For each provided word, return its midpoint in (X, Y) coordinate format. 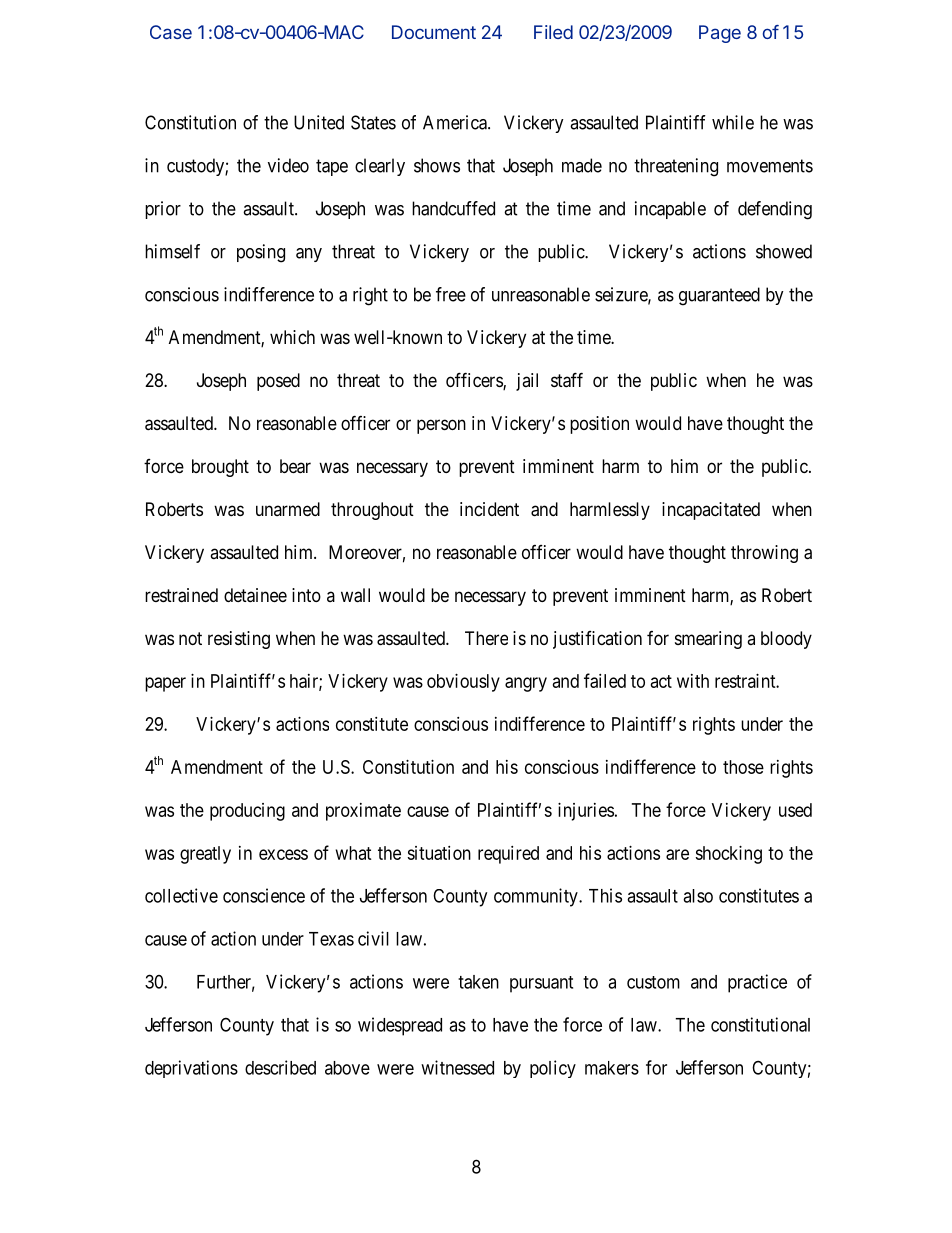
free (451, 294)
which (292, 337)
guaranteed (719, 296)
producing (247, 812)
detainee (255, 595)
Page (720, 34)
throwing (764, 554)
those (743, 767)
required (508, 855)
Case (171, 32)
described (280, 1067)
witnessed (457, 1067)
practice (757, 983)
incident (489, 509)
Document (434, 32)
